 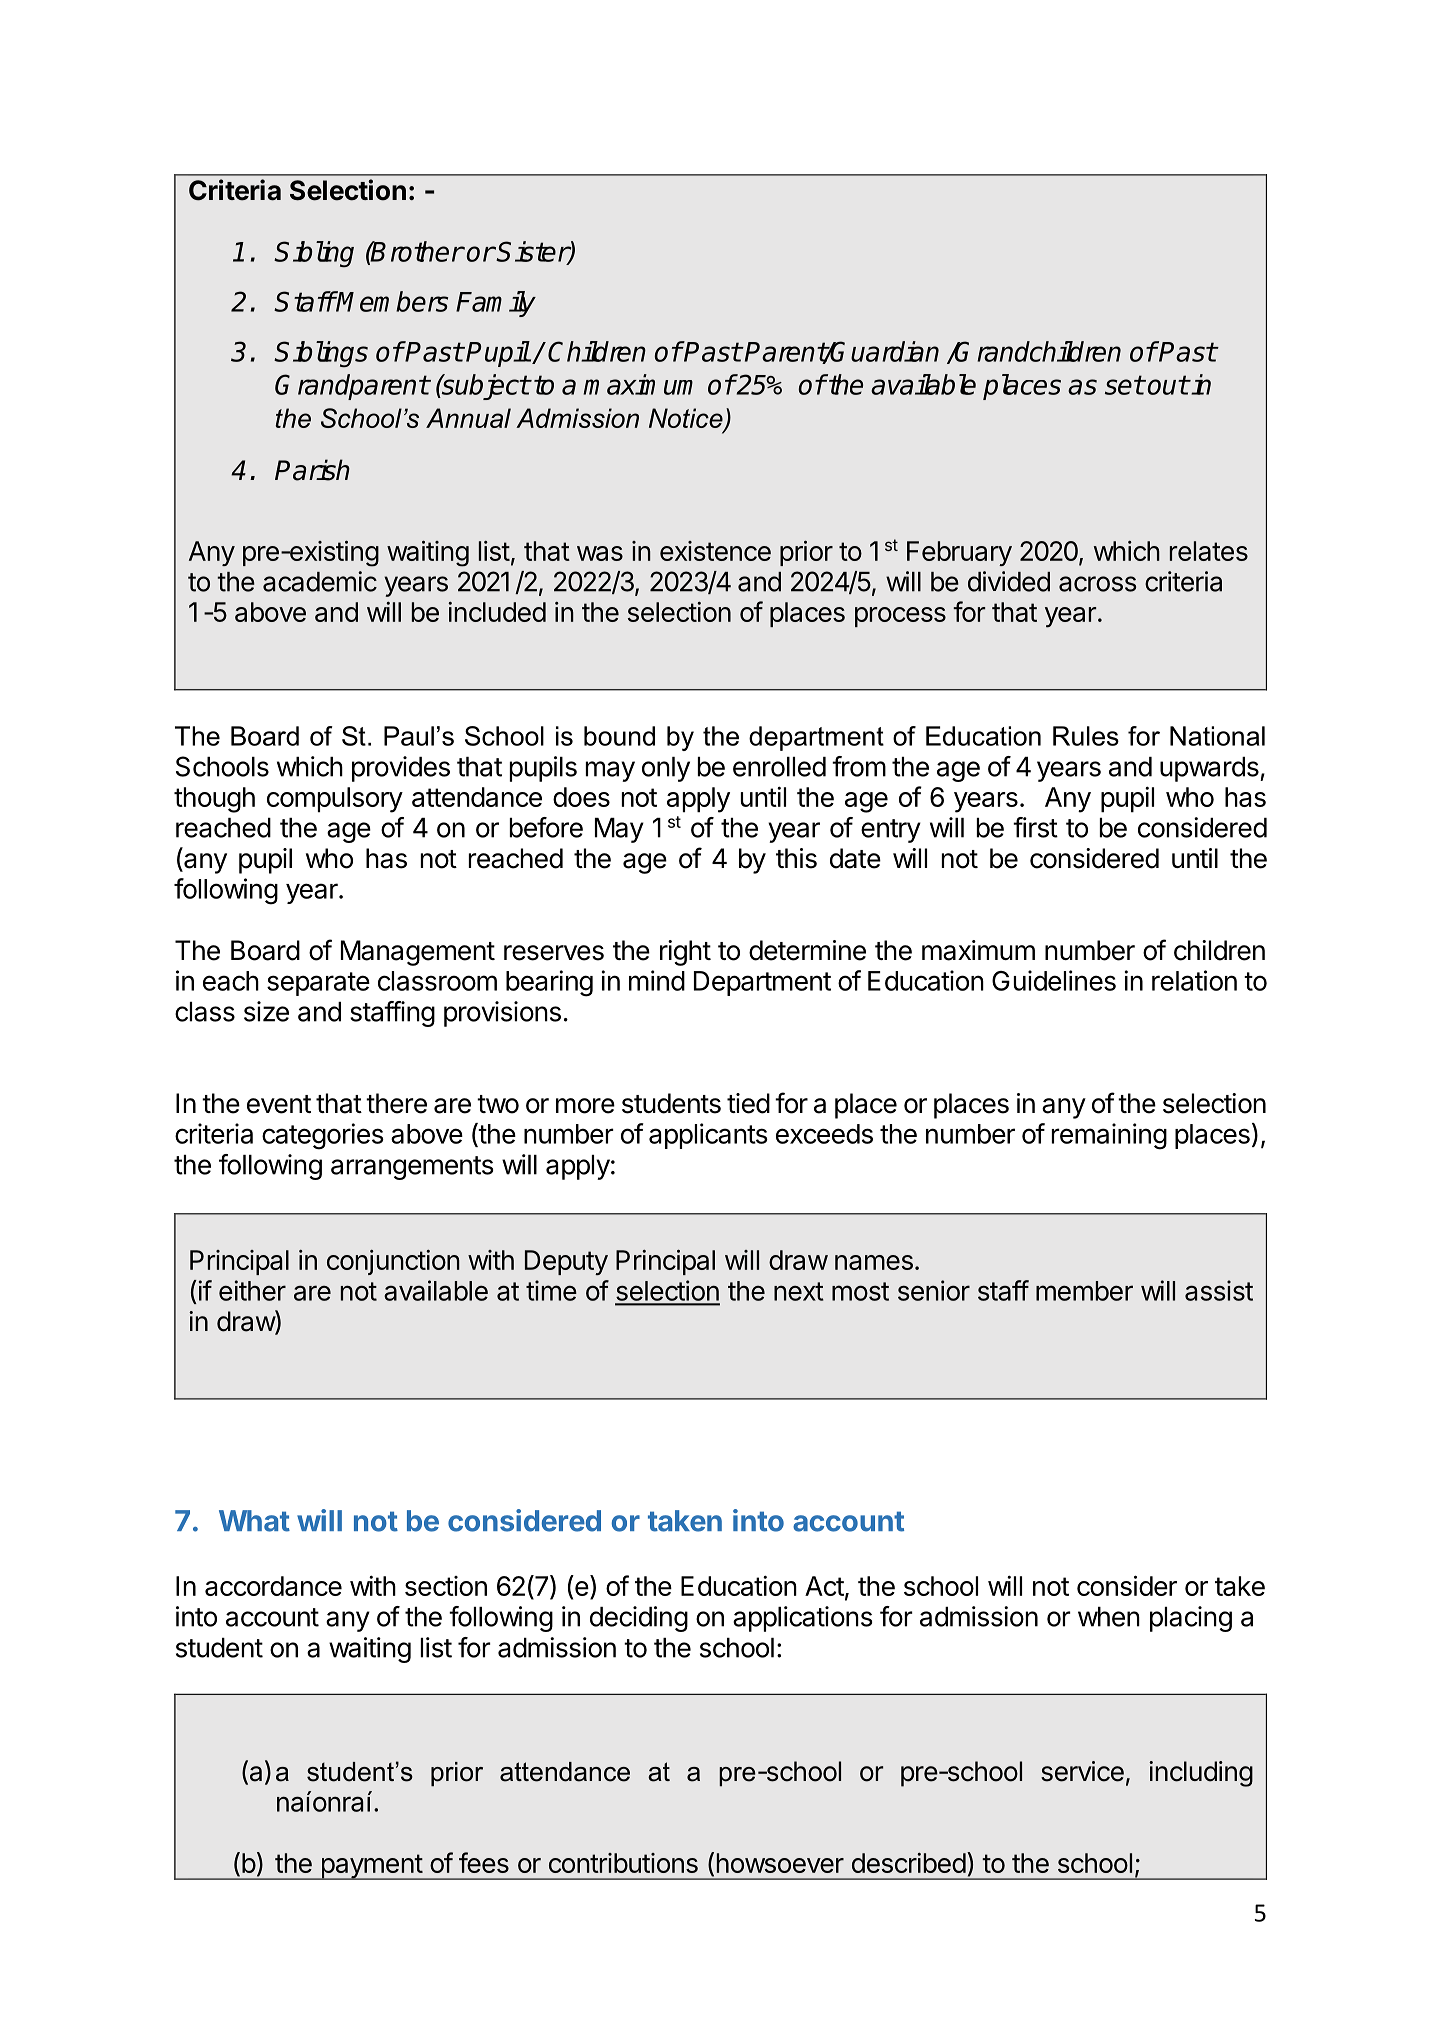 What do you see at coordinates (824, 1586) in the screenshot?
I see `Act` at bounding box center [824, 1586].
